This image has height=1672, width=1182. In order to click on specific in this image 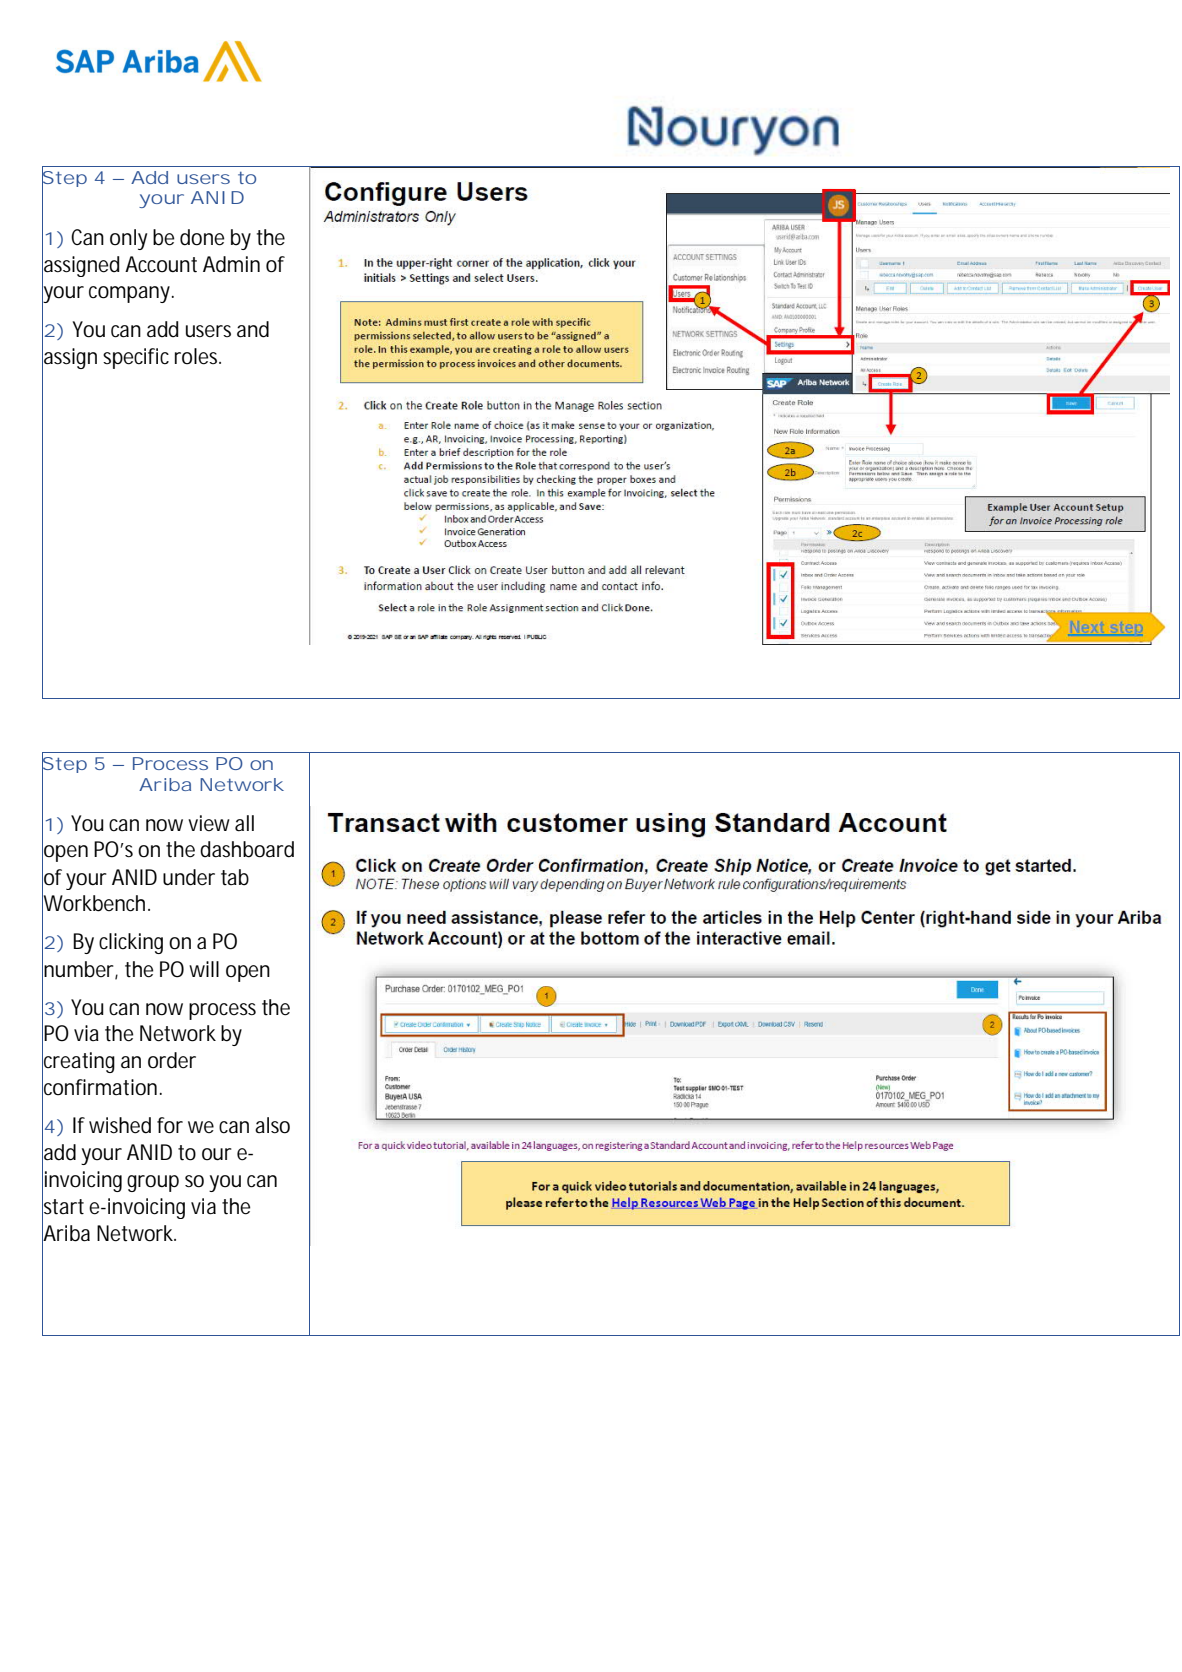, I will do `click(136, 358)`.
